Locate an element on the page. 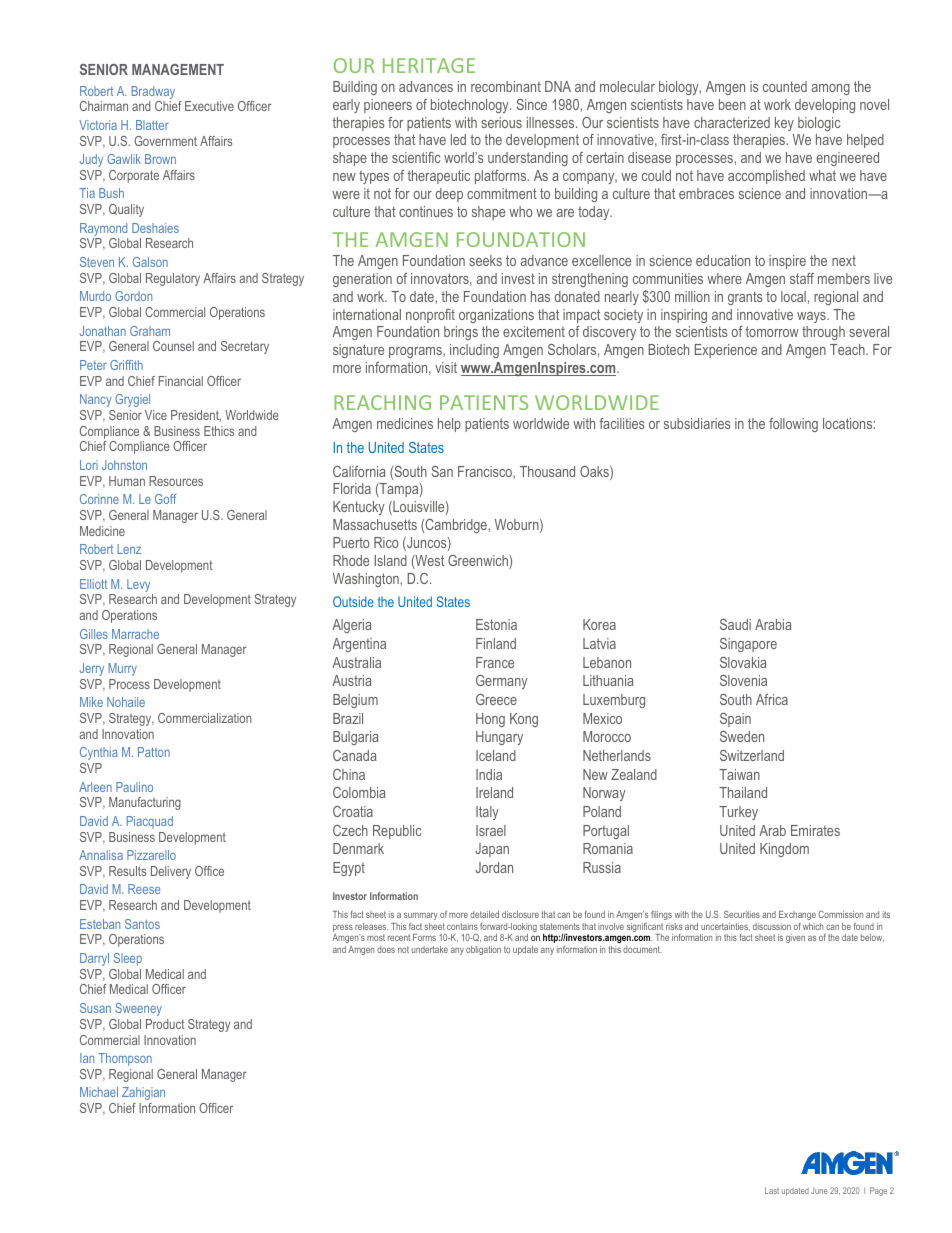 Image resolution: width=952 pixels, height=1233 pixels. detailed is located at coordinates (484, 914).
